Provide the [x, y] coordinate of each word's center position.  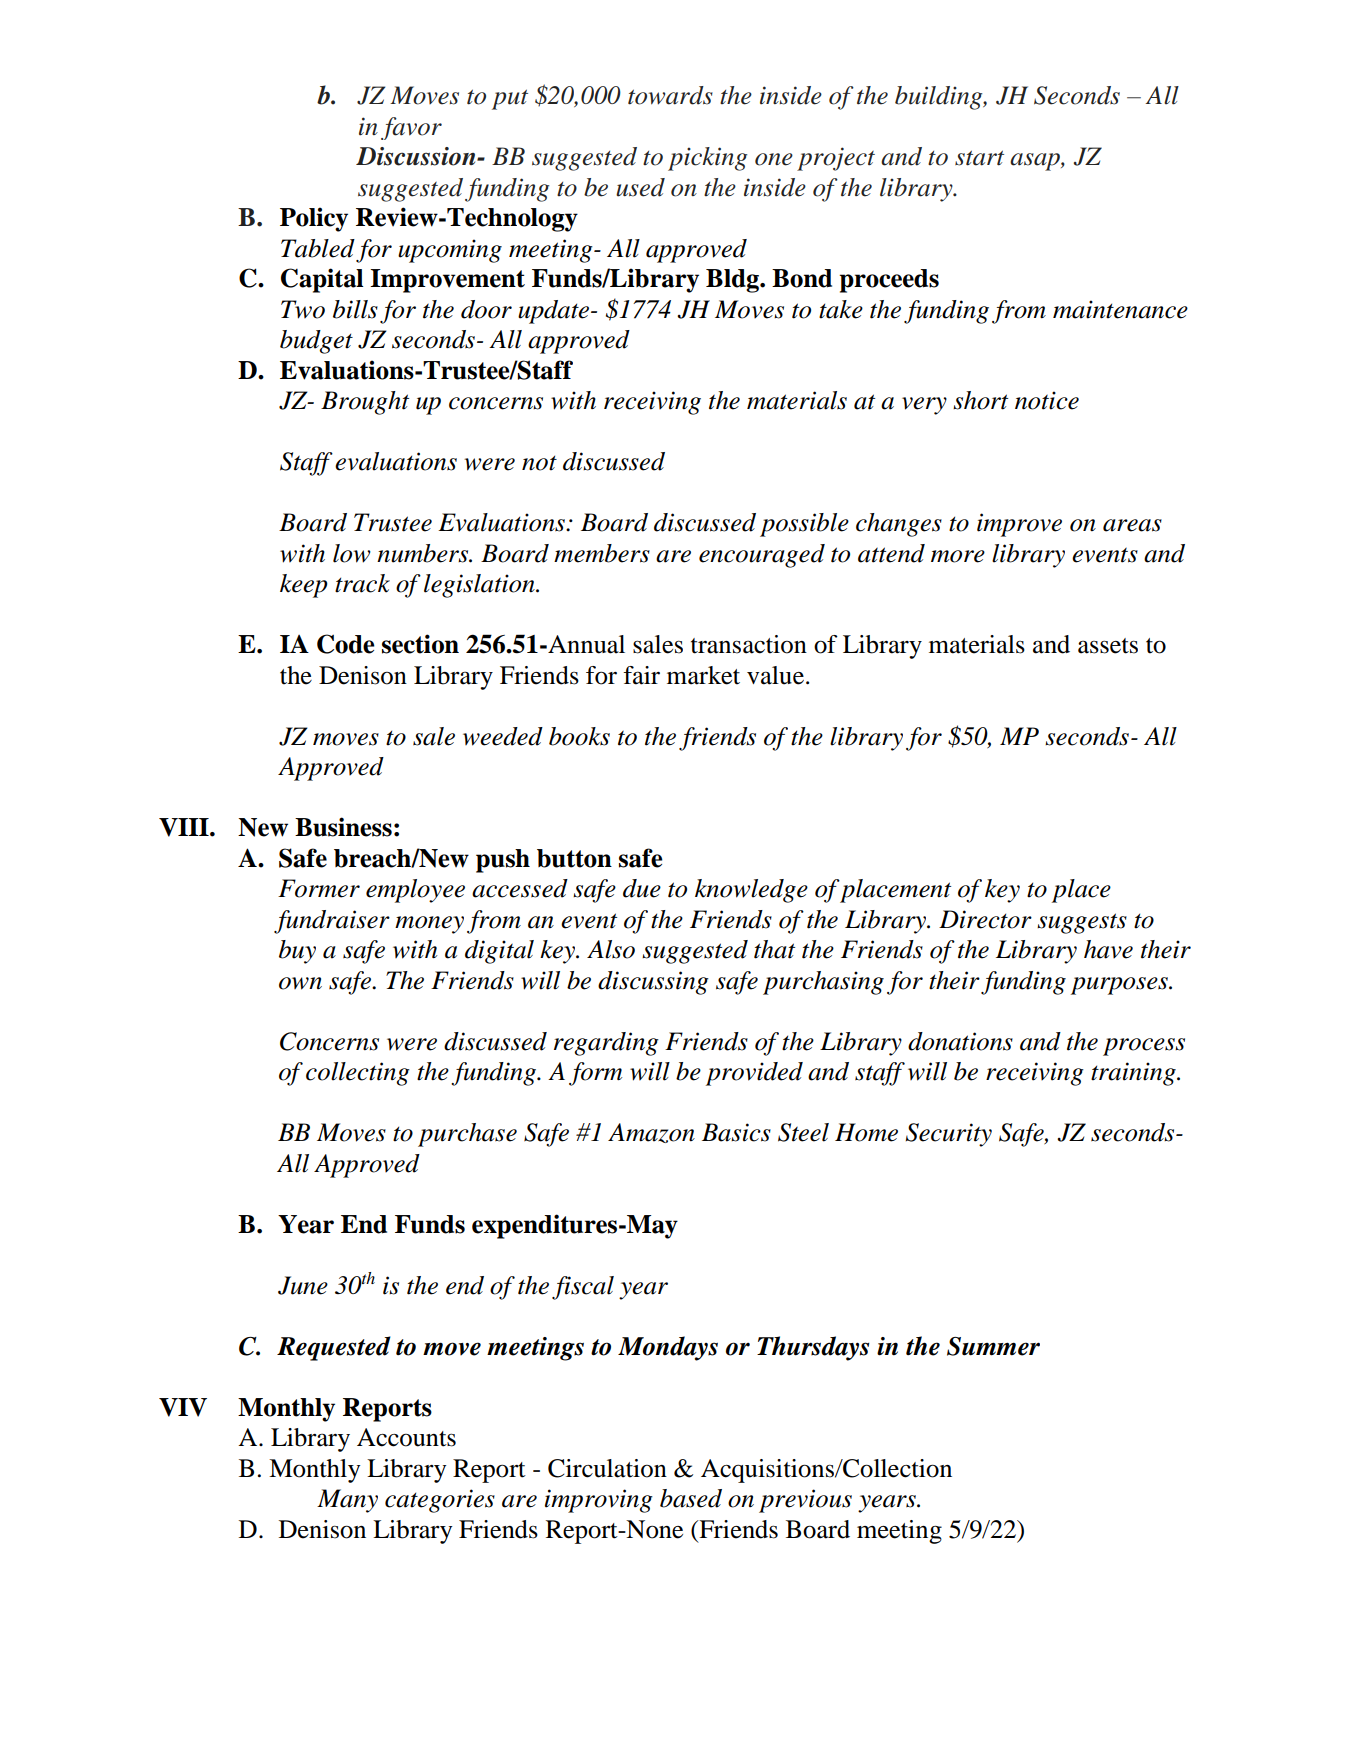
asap [1036, 162]
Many [347, 1501]
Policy [314, 219]
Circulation [607, 1468]
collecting [358, 1074]
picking [707, 159]
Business [343, 827]
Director [985, 919]
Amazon [651, 1133]
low [352, 553]
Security [948, 1135]
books [579, 736]
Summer [993, 1346]
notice [1047, 400]
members [602, 553]
